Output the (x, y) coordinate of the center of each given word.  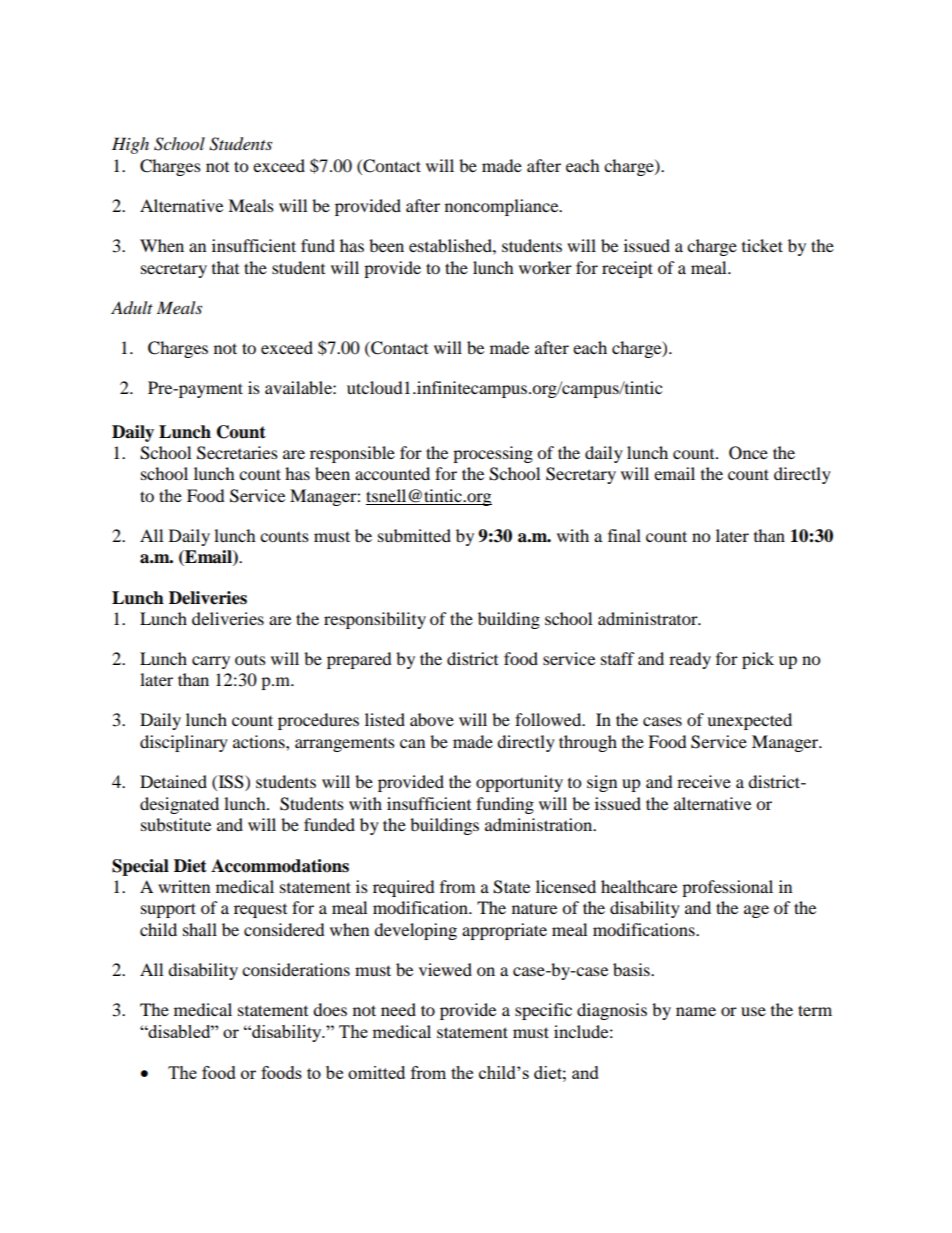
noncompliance (503, 207)
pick (758, 660)
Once (748, 453)
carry (211, 662)
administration (540, 824)
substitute (176, 824)
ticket (762, 245)
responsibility (375, 620)
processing (493, 454)
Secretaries (237, 453)
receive (704, 781)
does (330, 1009)
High (130, 145)
